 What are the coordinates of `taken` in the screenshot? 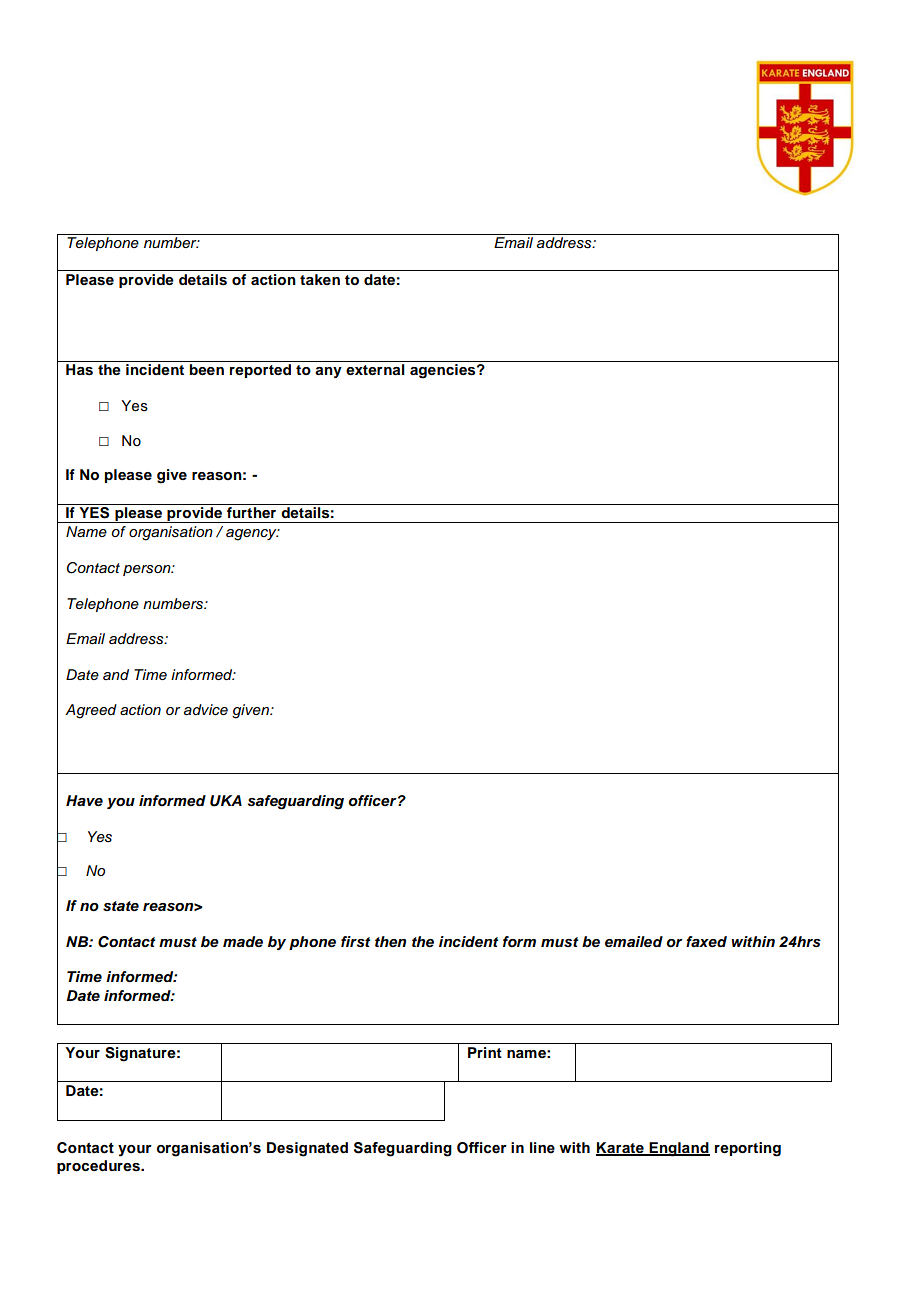 It's located at (320, 279).
